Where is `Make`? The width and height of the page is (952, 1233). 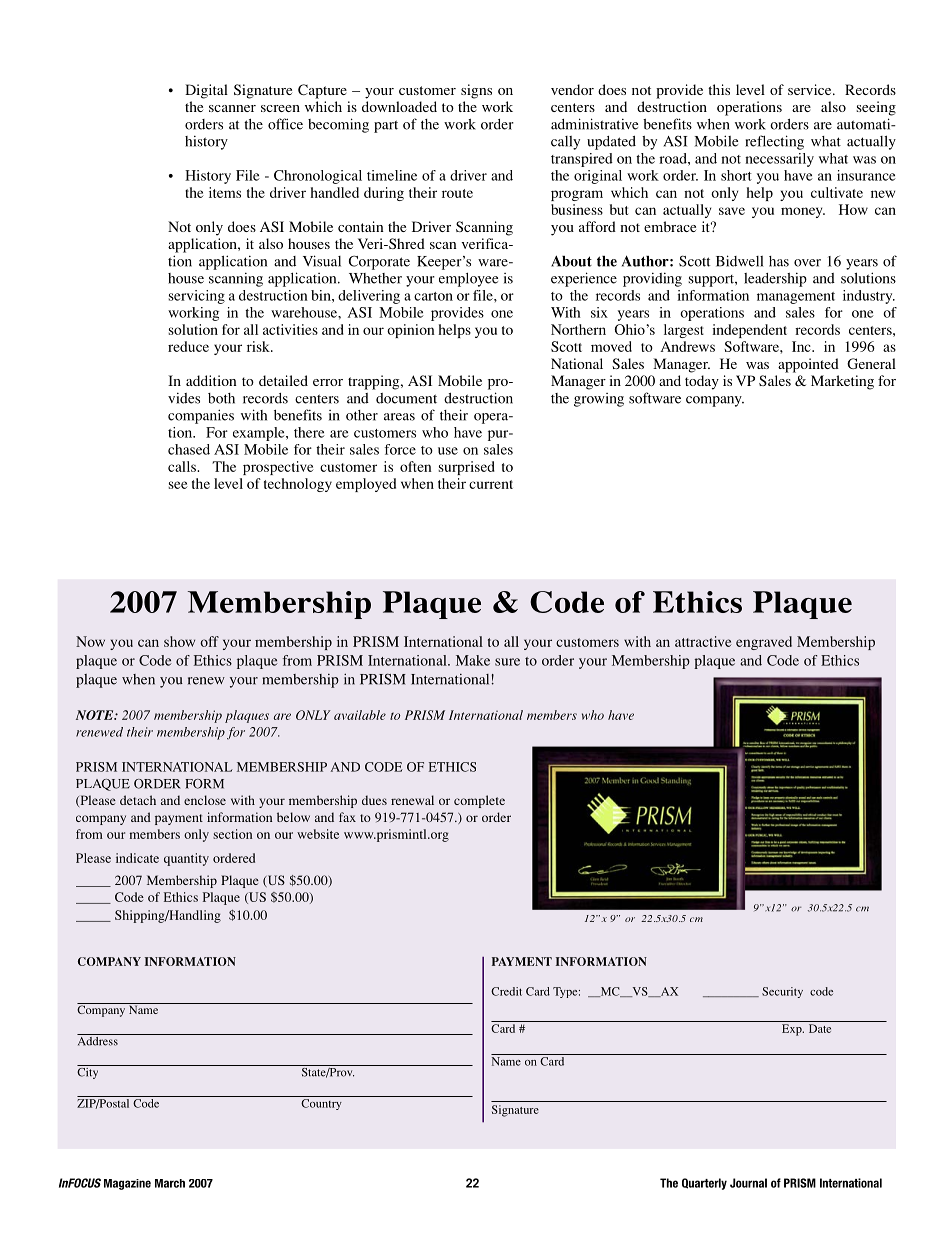
Make is located at coordinates (473, 660).
